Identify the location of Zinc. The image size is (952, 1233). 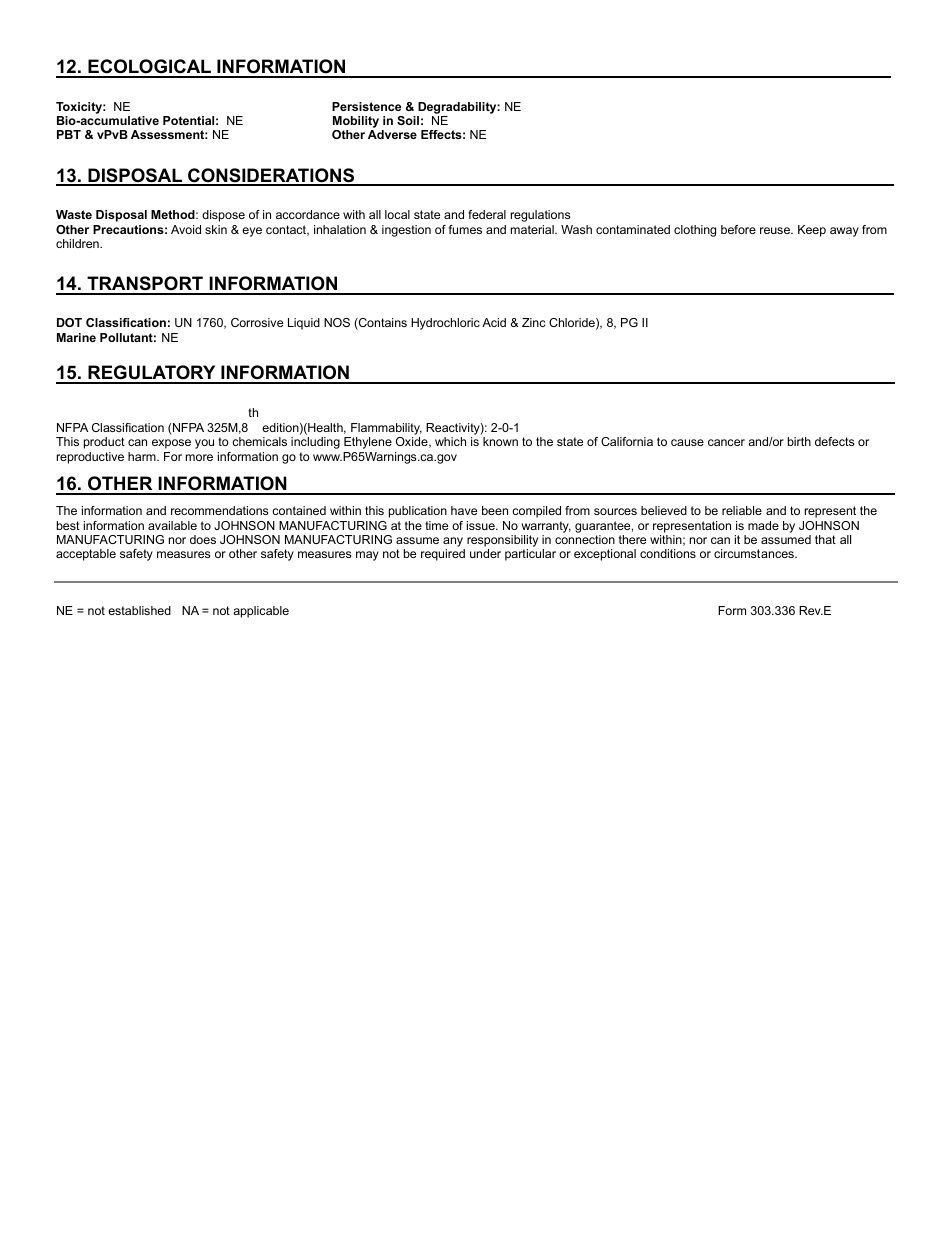
(533, 322).
